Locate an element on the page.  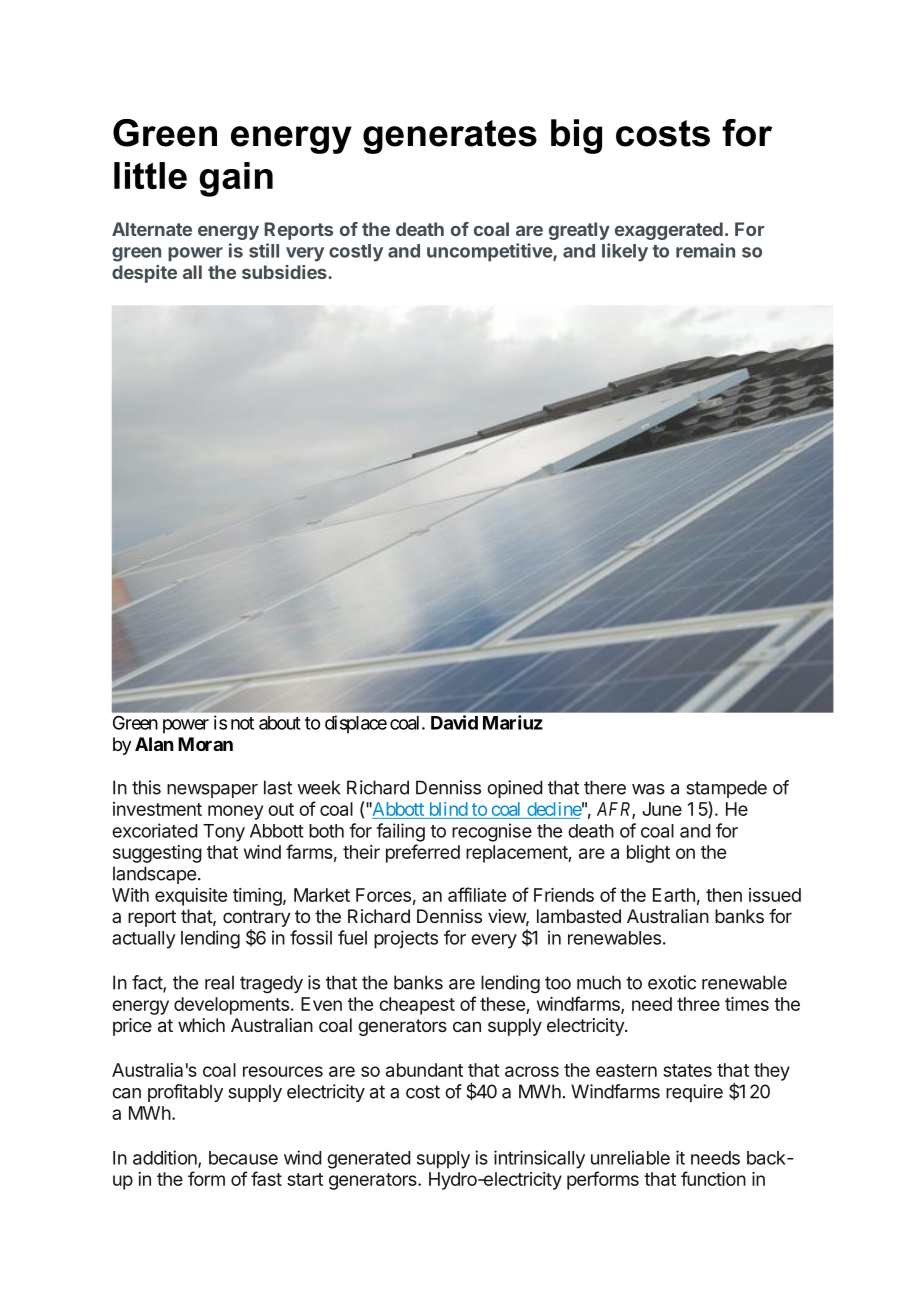
generated is located at coordinates (369, 1160).
